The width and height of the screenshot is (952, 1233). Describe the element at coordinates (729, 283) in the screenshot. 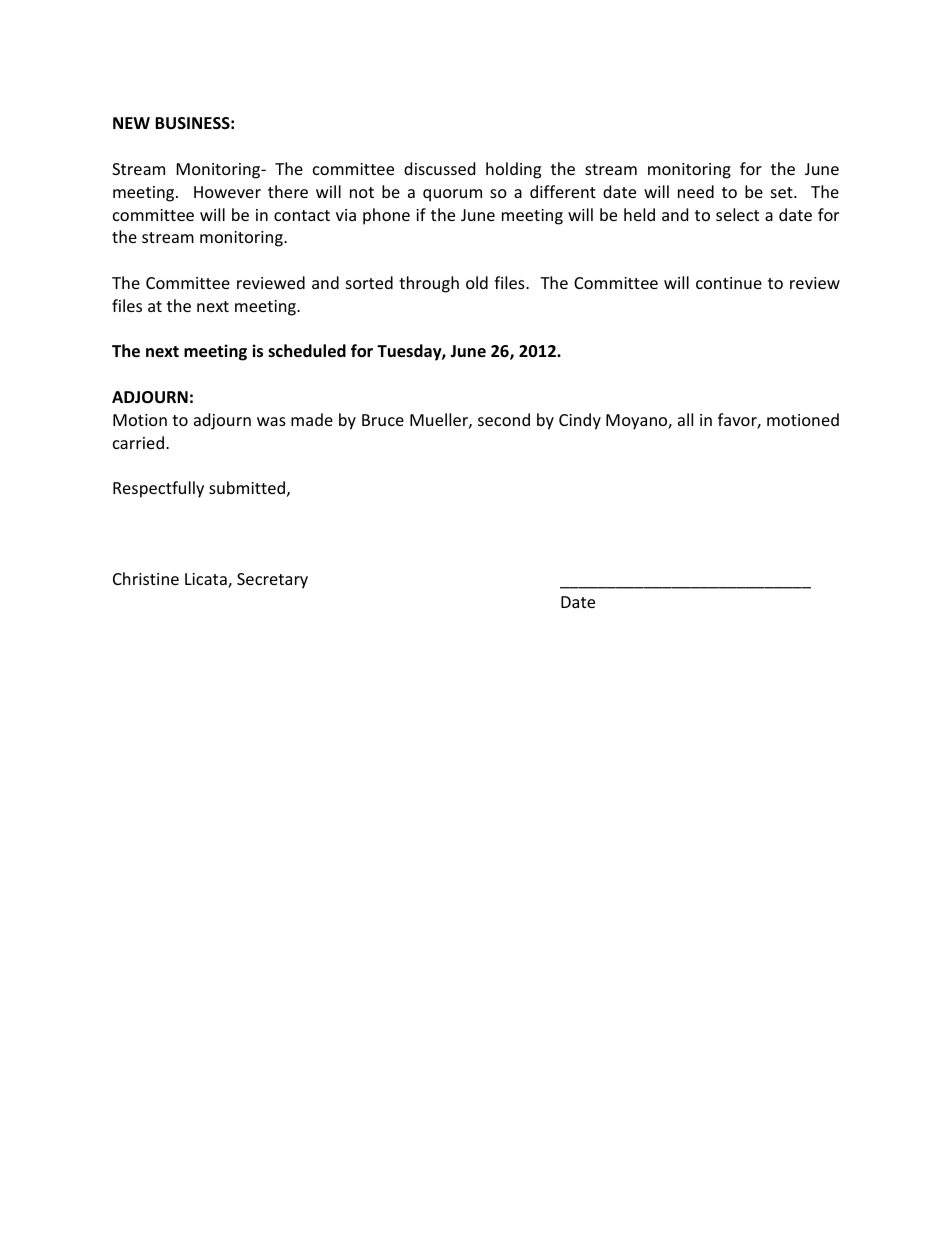

I see `continue` at that location.
